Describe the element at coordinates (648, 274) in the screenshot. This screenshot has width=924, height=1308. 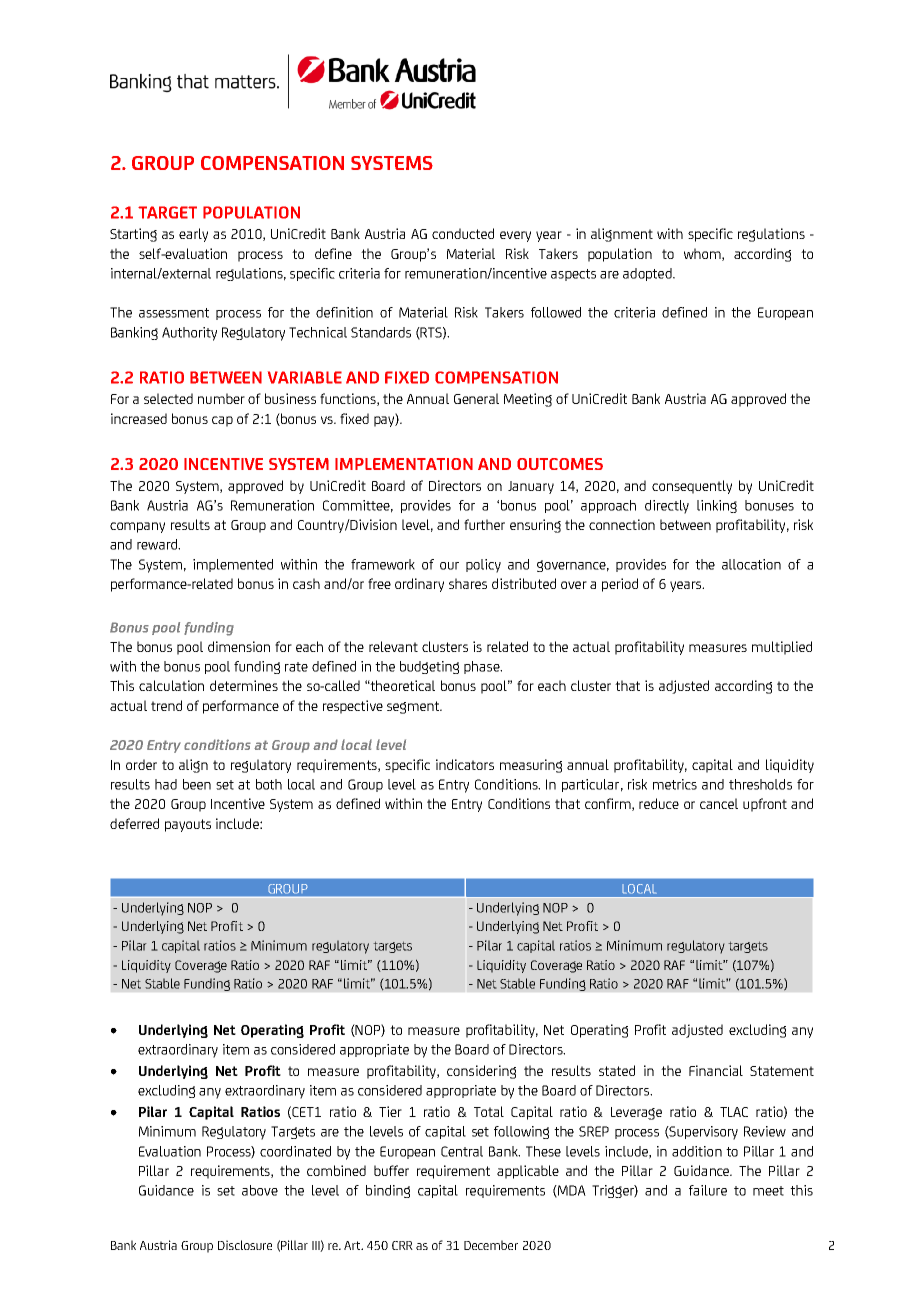
I see `adopted` at that location.
